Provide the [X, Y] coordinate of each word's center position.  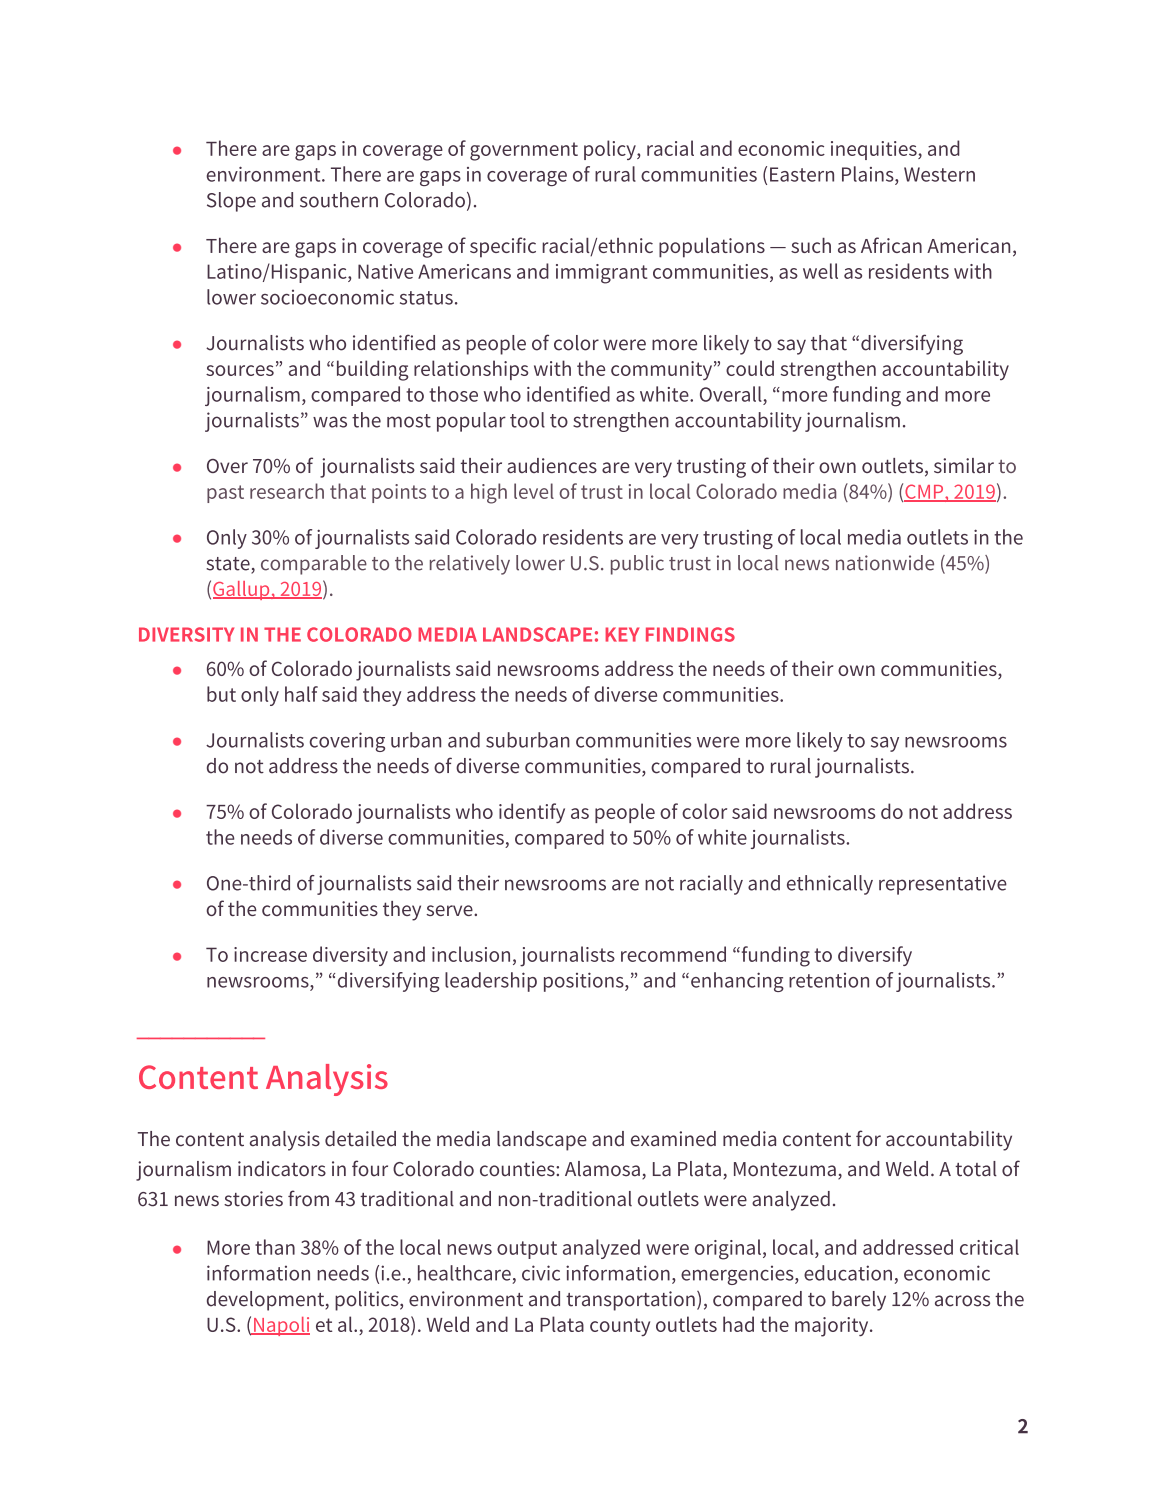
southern [339, 200]
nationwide [885, 563]
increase [270, 954]
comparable [314, 565]
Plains [869, 174]
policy [611, 150]
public [637, 565]
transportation [630, 1301]
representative [943, 885]
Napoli [281, 1326]
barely [859, 1301]
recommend [673, 954]
